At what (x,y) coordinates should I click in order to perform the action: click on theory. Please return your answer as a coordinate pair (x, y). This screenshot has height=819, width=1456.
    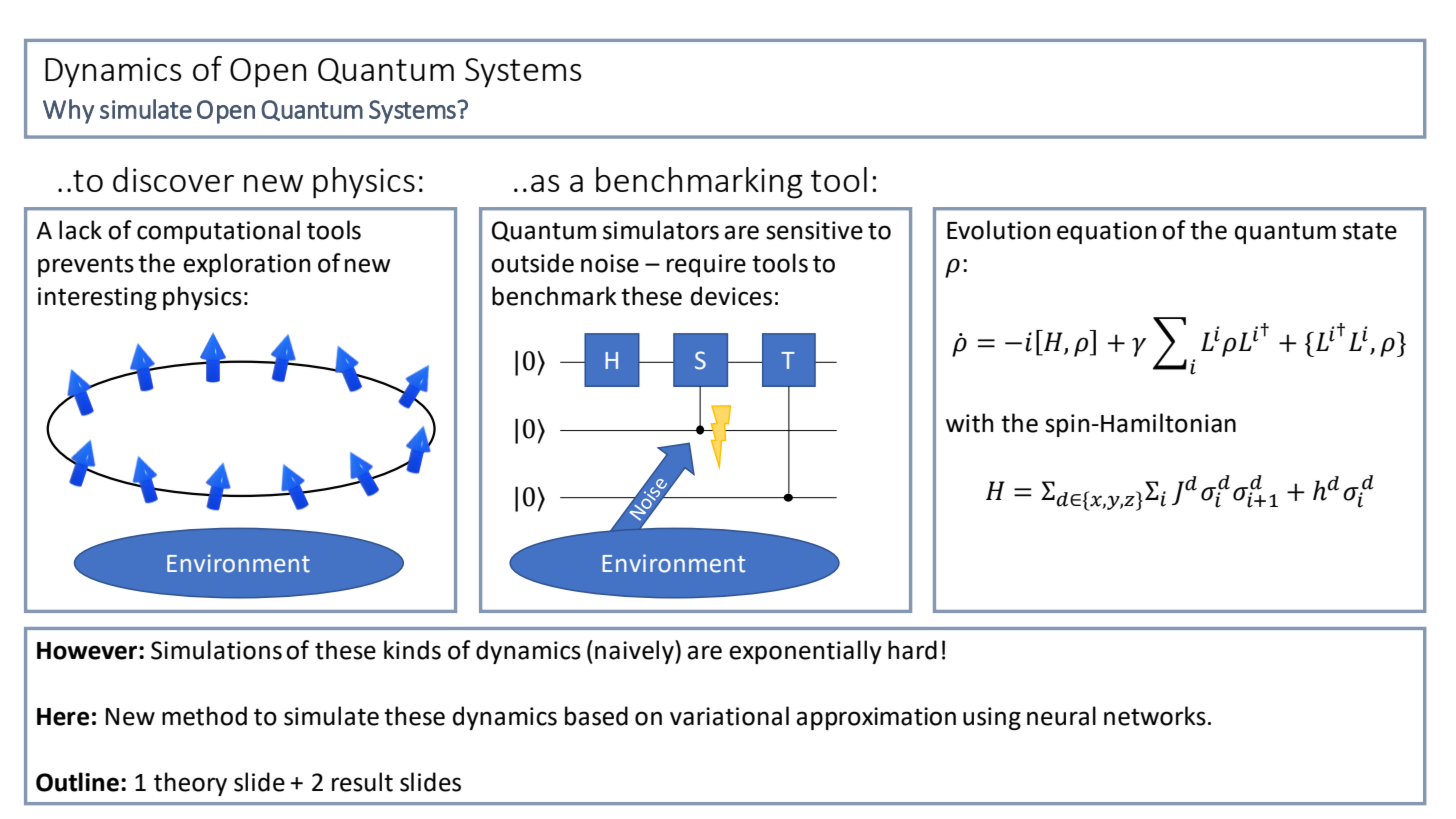
    Looking at the image, I should click on (190, 784).
